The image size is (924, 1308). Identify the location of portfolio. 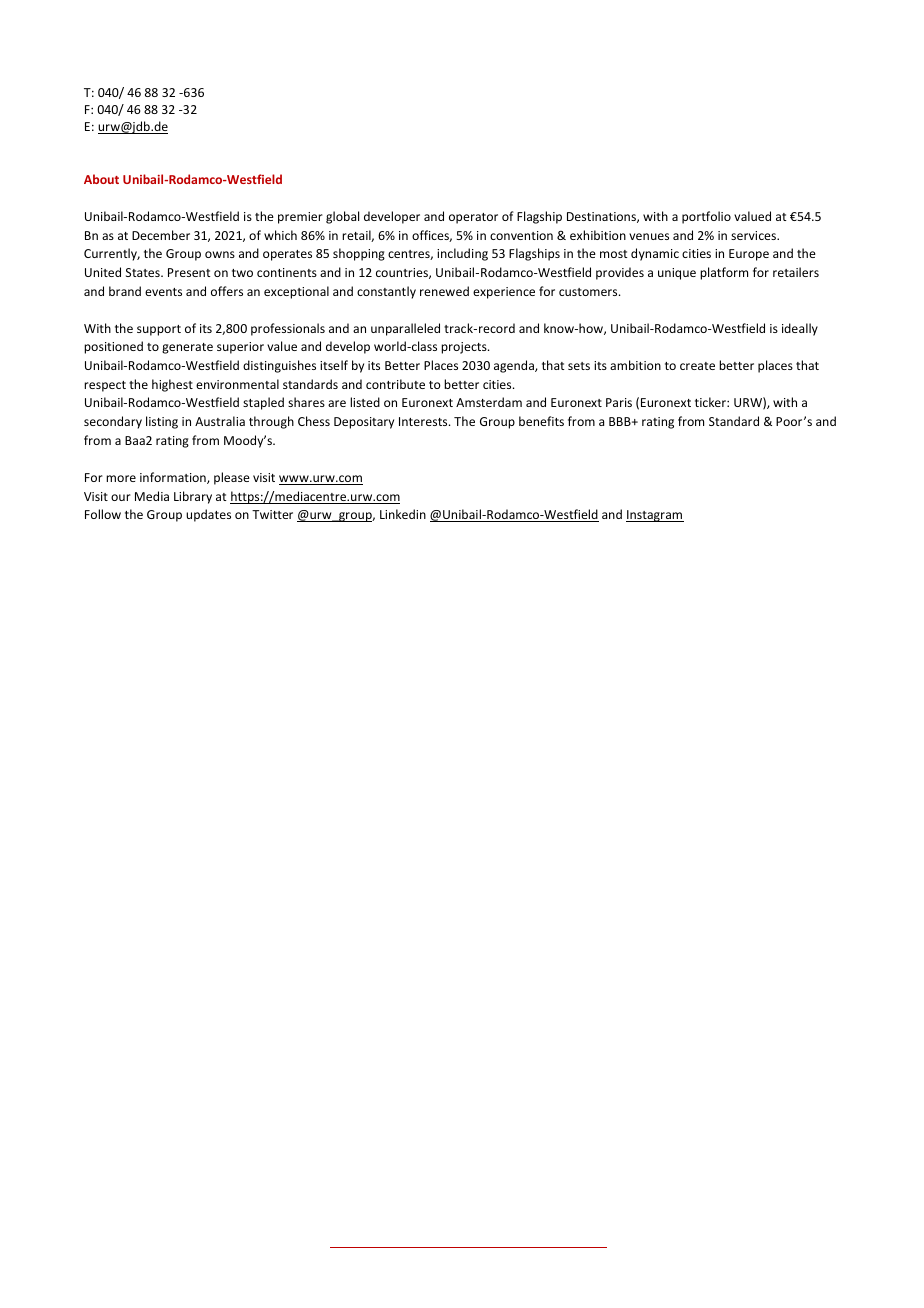
(706, 217).
